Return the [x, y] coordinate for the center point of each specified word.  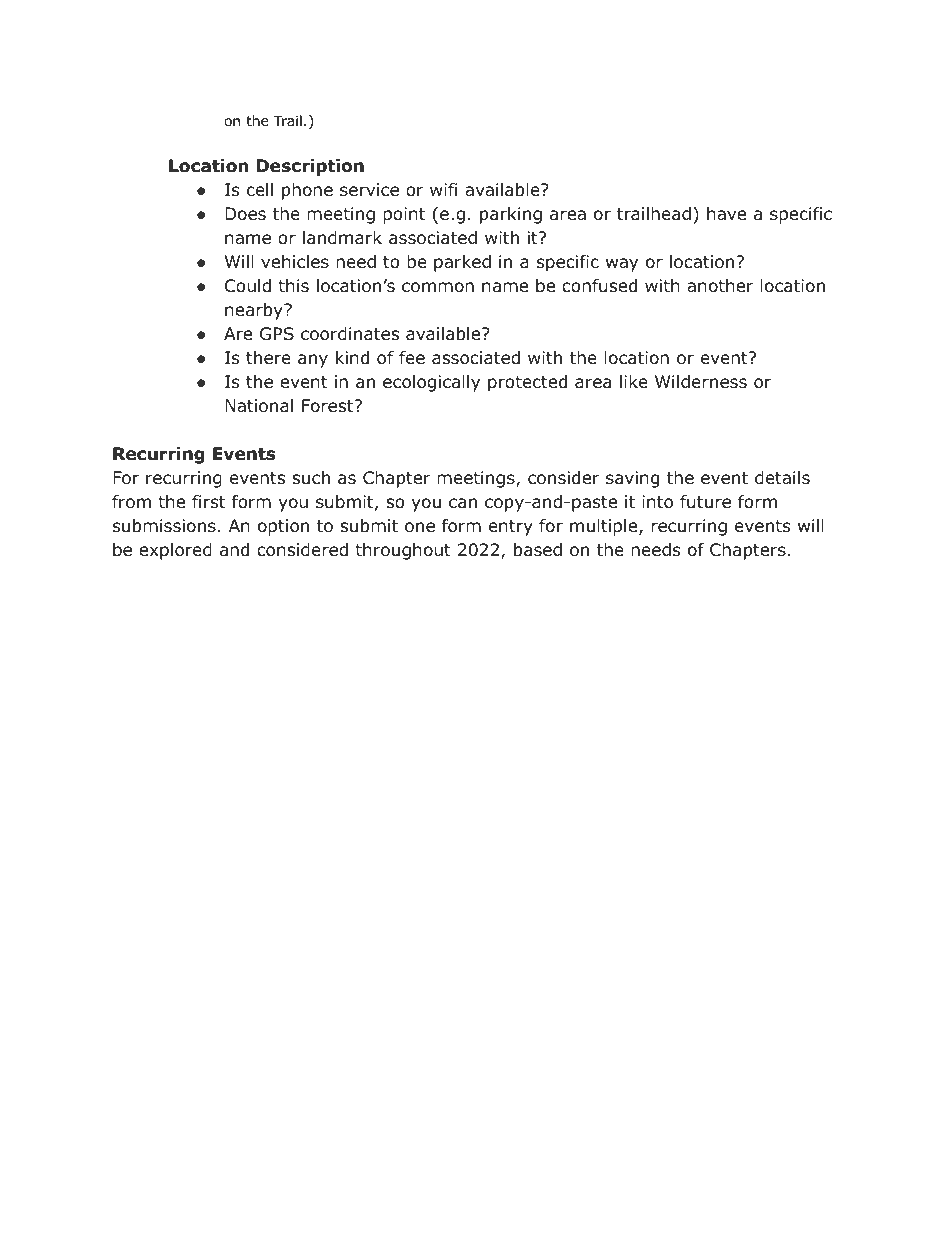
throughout [403, 551]
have [726, 214]
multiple [605, 527]
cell [260, 190]
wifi [444, 189]
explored [175, 551]
